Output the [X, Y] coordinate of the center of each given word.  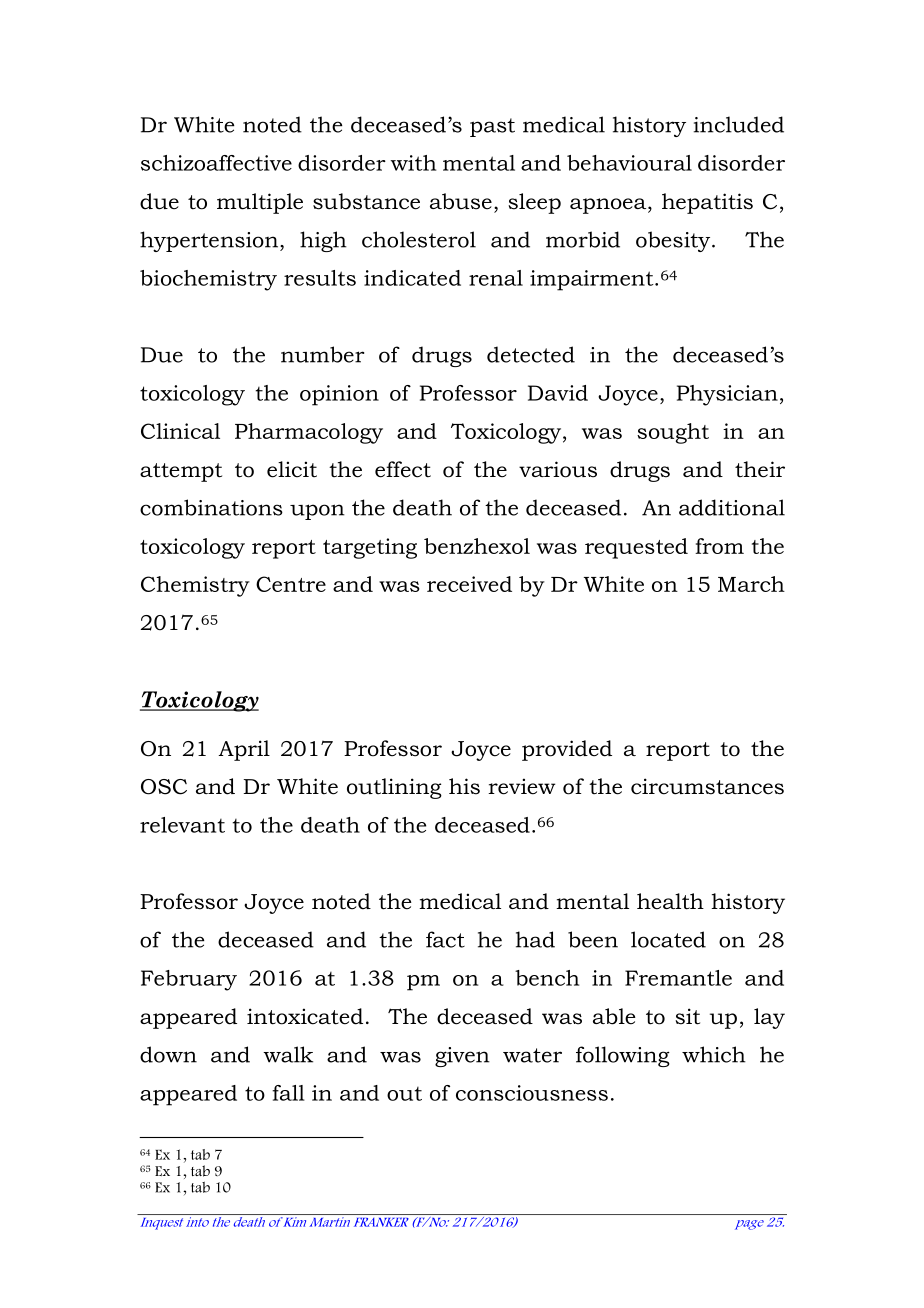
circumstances [707, 786]
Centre [291, 584]
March [751, 584]
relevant [182, 825]
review [521, 786]
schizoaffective [216, 163]
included [739, 124]
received [469, 584]
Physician [727, 395]
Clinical [180, 431]
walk [288, 1054]
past [492, 127]
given [462, 1057]
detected [531, 354]
